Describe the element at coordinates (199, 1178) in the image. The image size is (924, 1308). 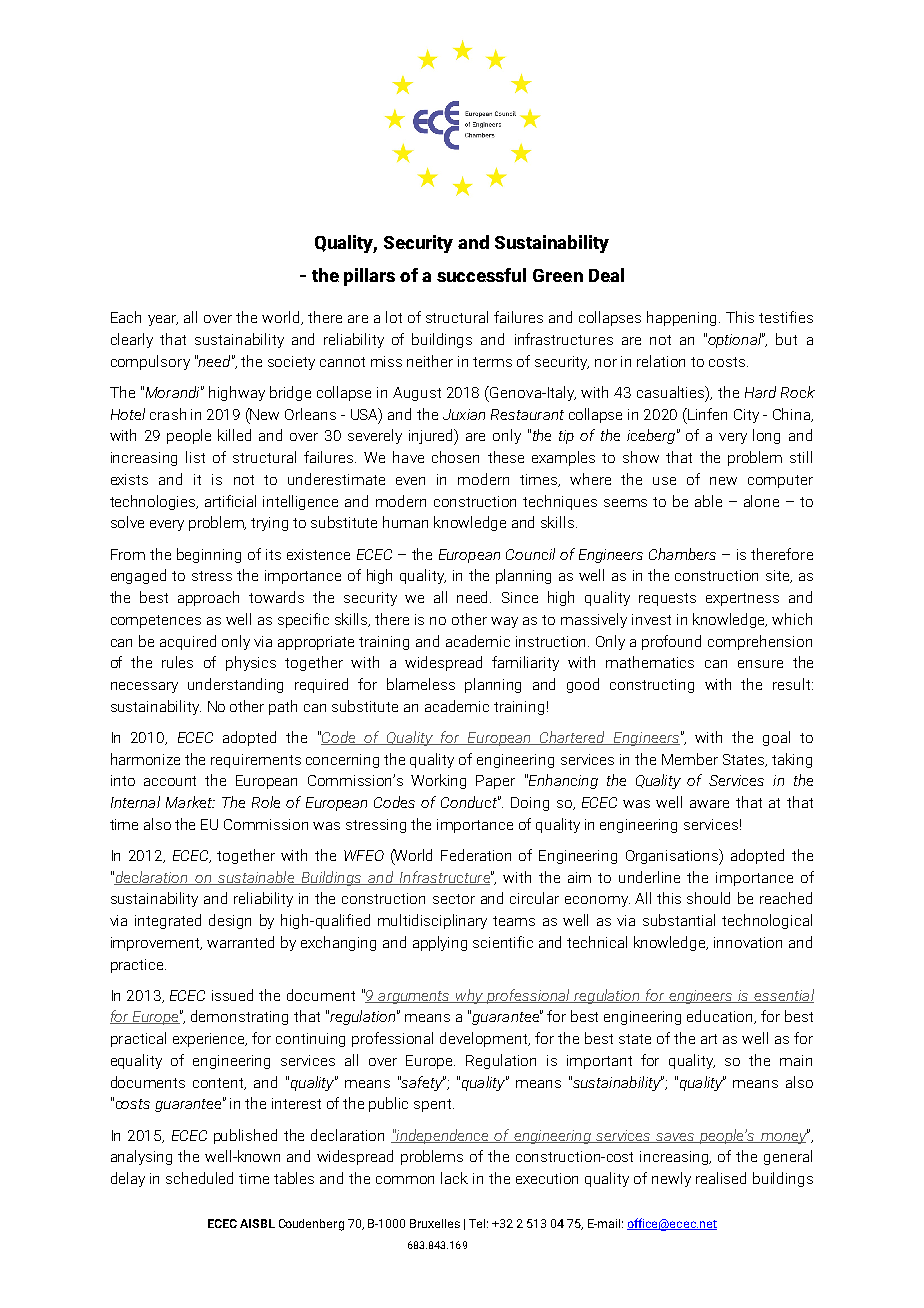
I see `scheduled` at that location.
